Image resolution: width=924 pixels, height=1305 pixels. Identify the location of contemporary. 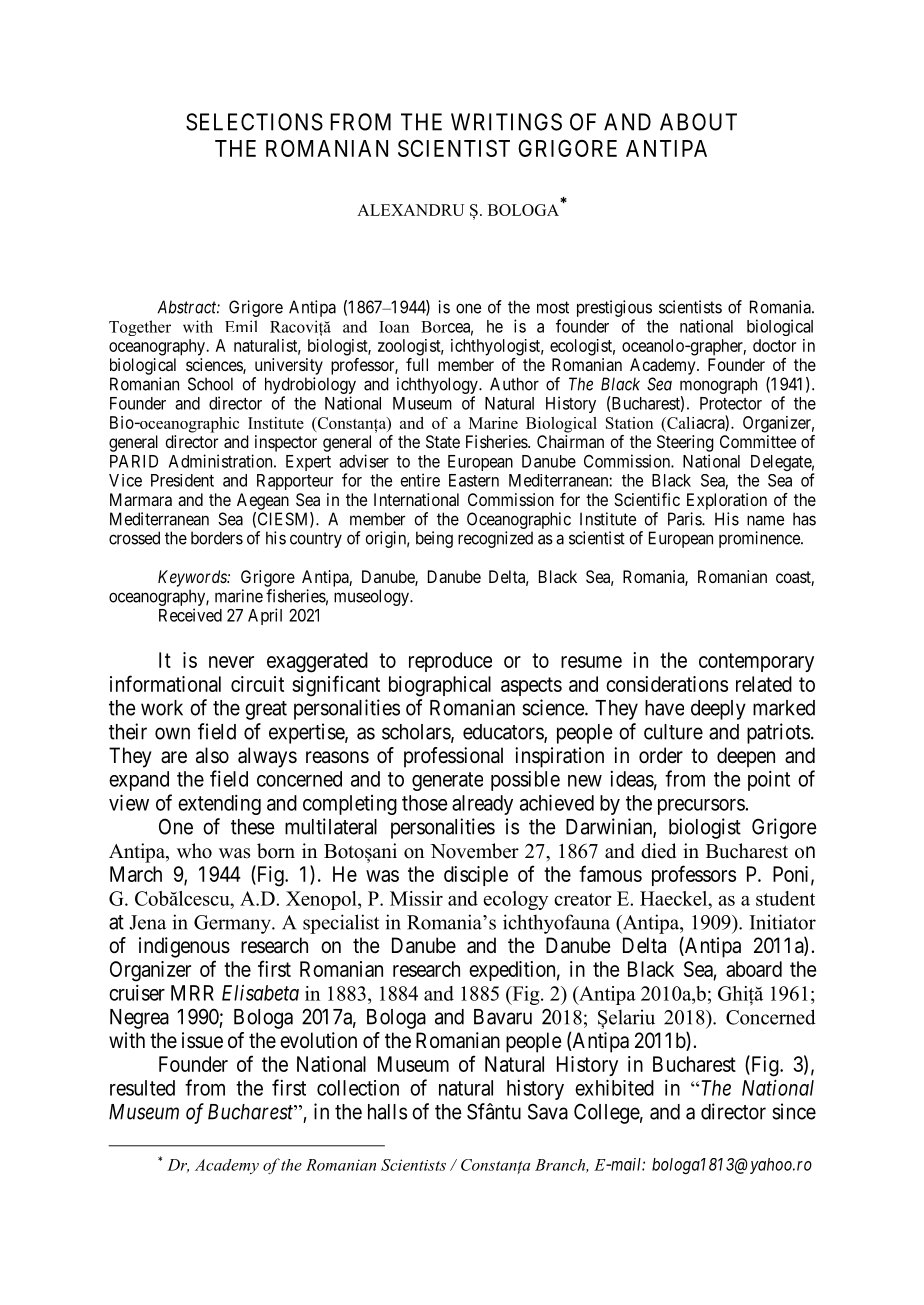
(756, 662).
